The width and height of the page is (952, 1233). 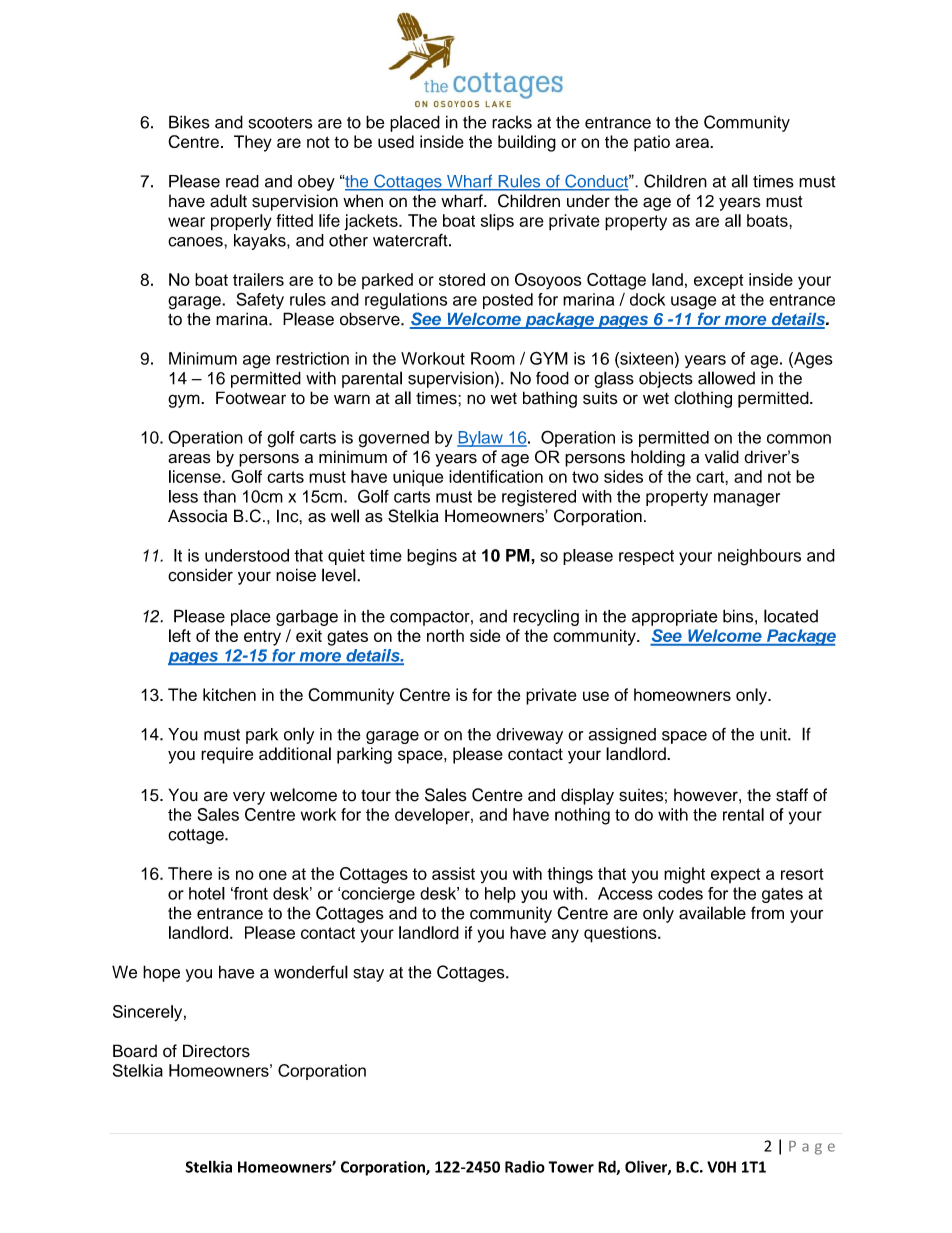 I want to click on license, so click(x=196, y=476).
